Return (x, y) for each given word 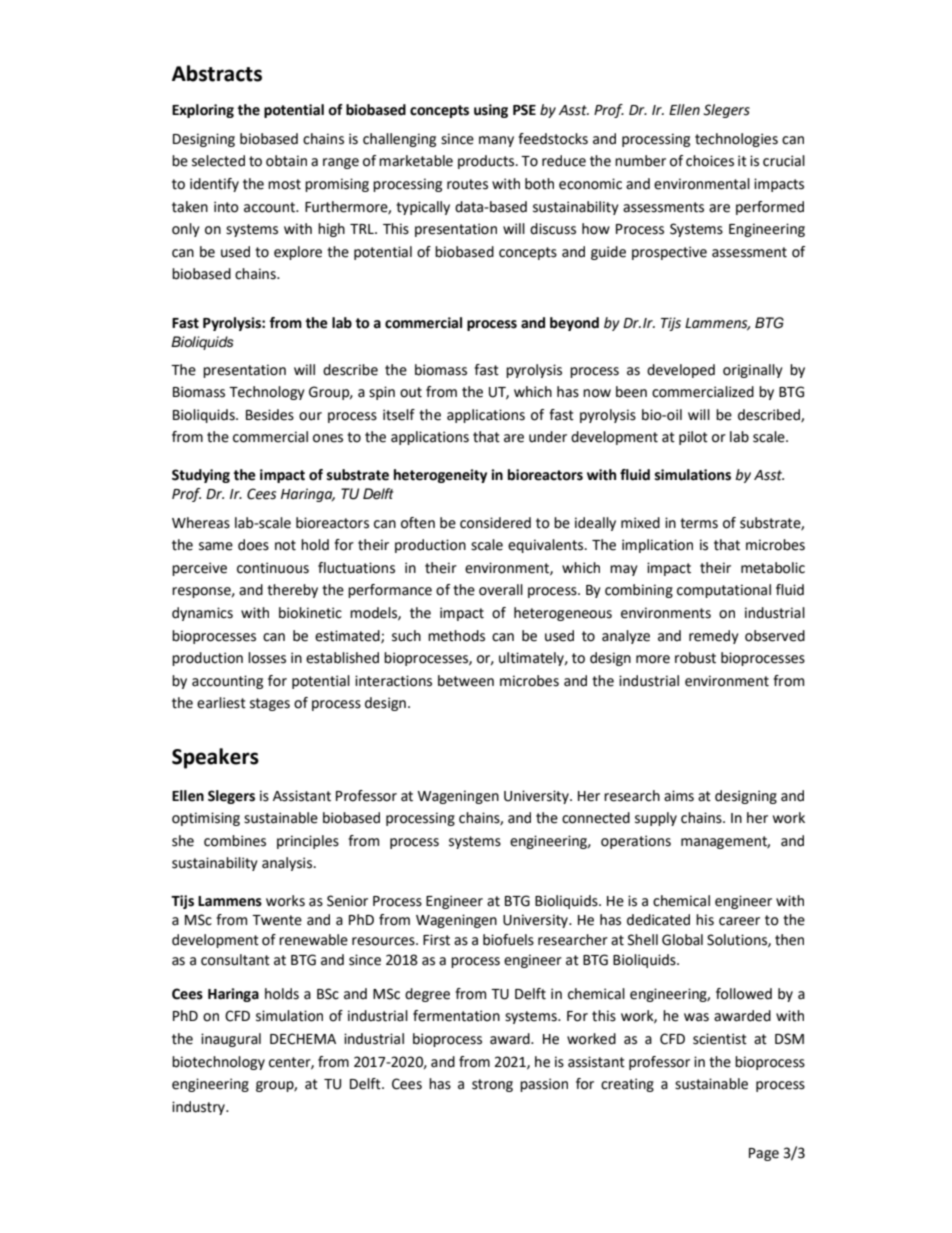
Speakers (215, 758)
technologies (736, 140)
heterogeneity (440, 476)
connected (596, 818)
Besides (270, 415)
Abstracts (217, 73)
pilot (693, 438)
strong (492, 1085)
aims (679, 796)
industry (199, 1108)
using (491, 111)
